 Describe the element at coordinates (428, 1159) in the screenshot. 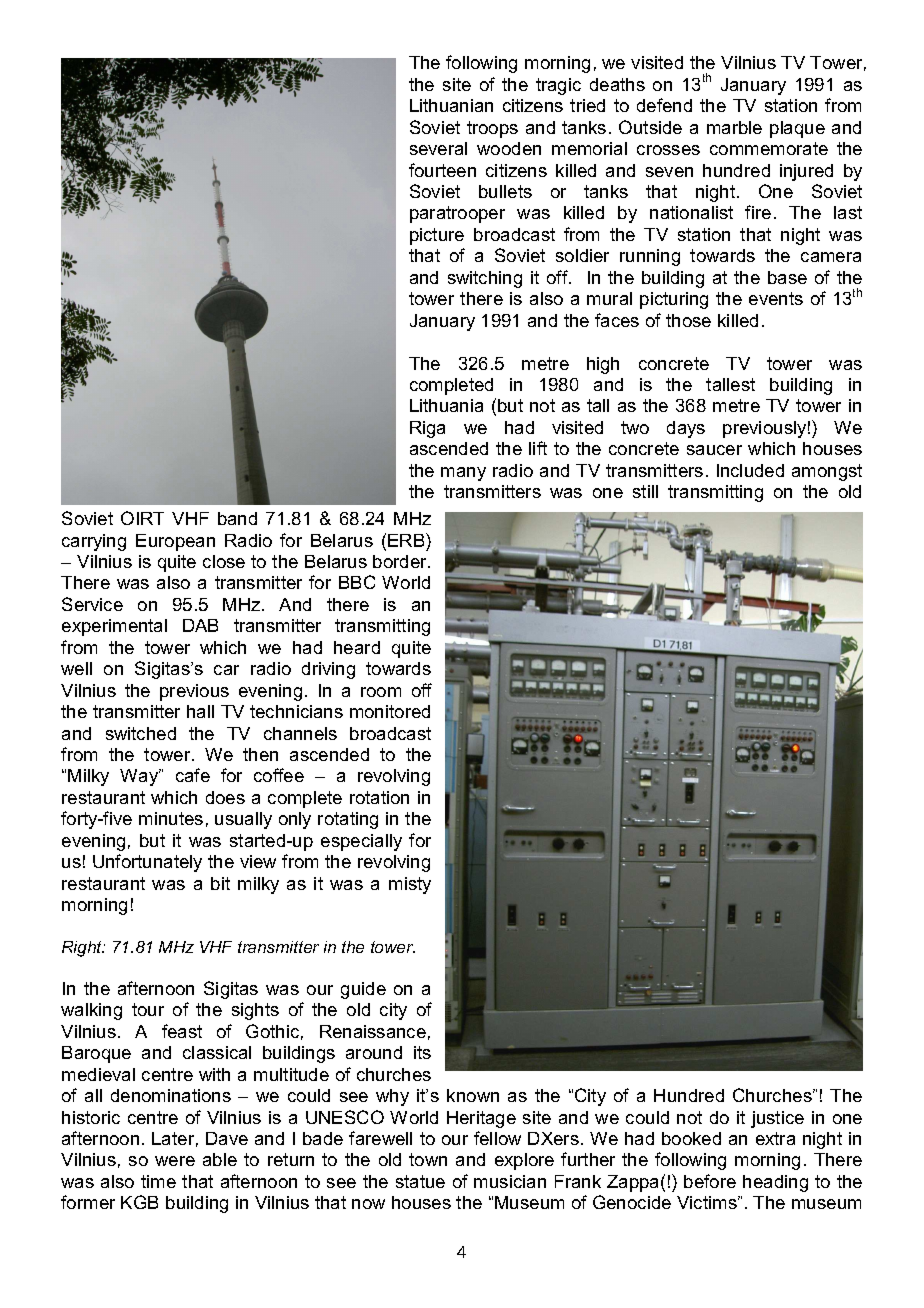

I see `town` at that location.
